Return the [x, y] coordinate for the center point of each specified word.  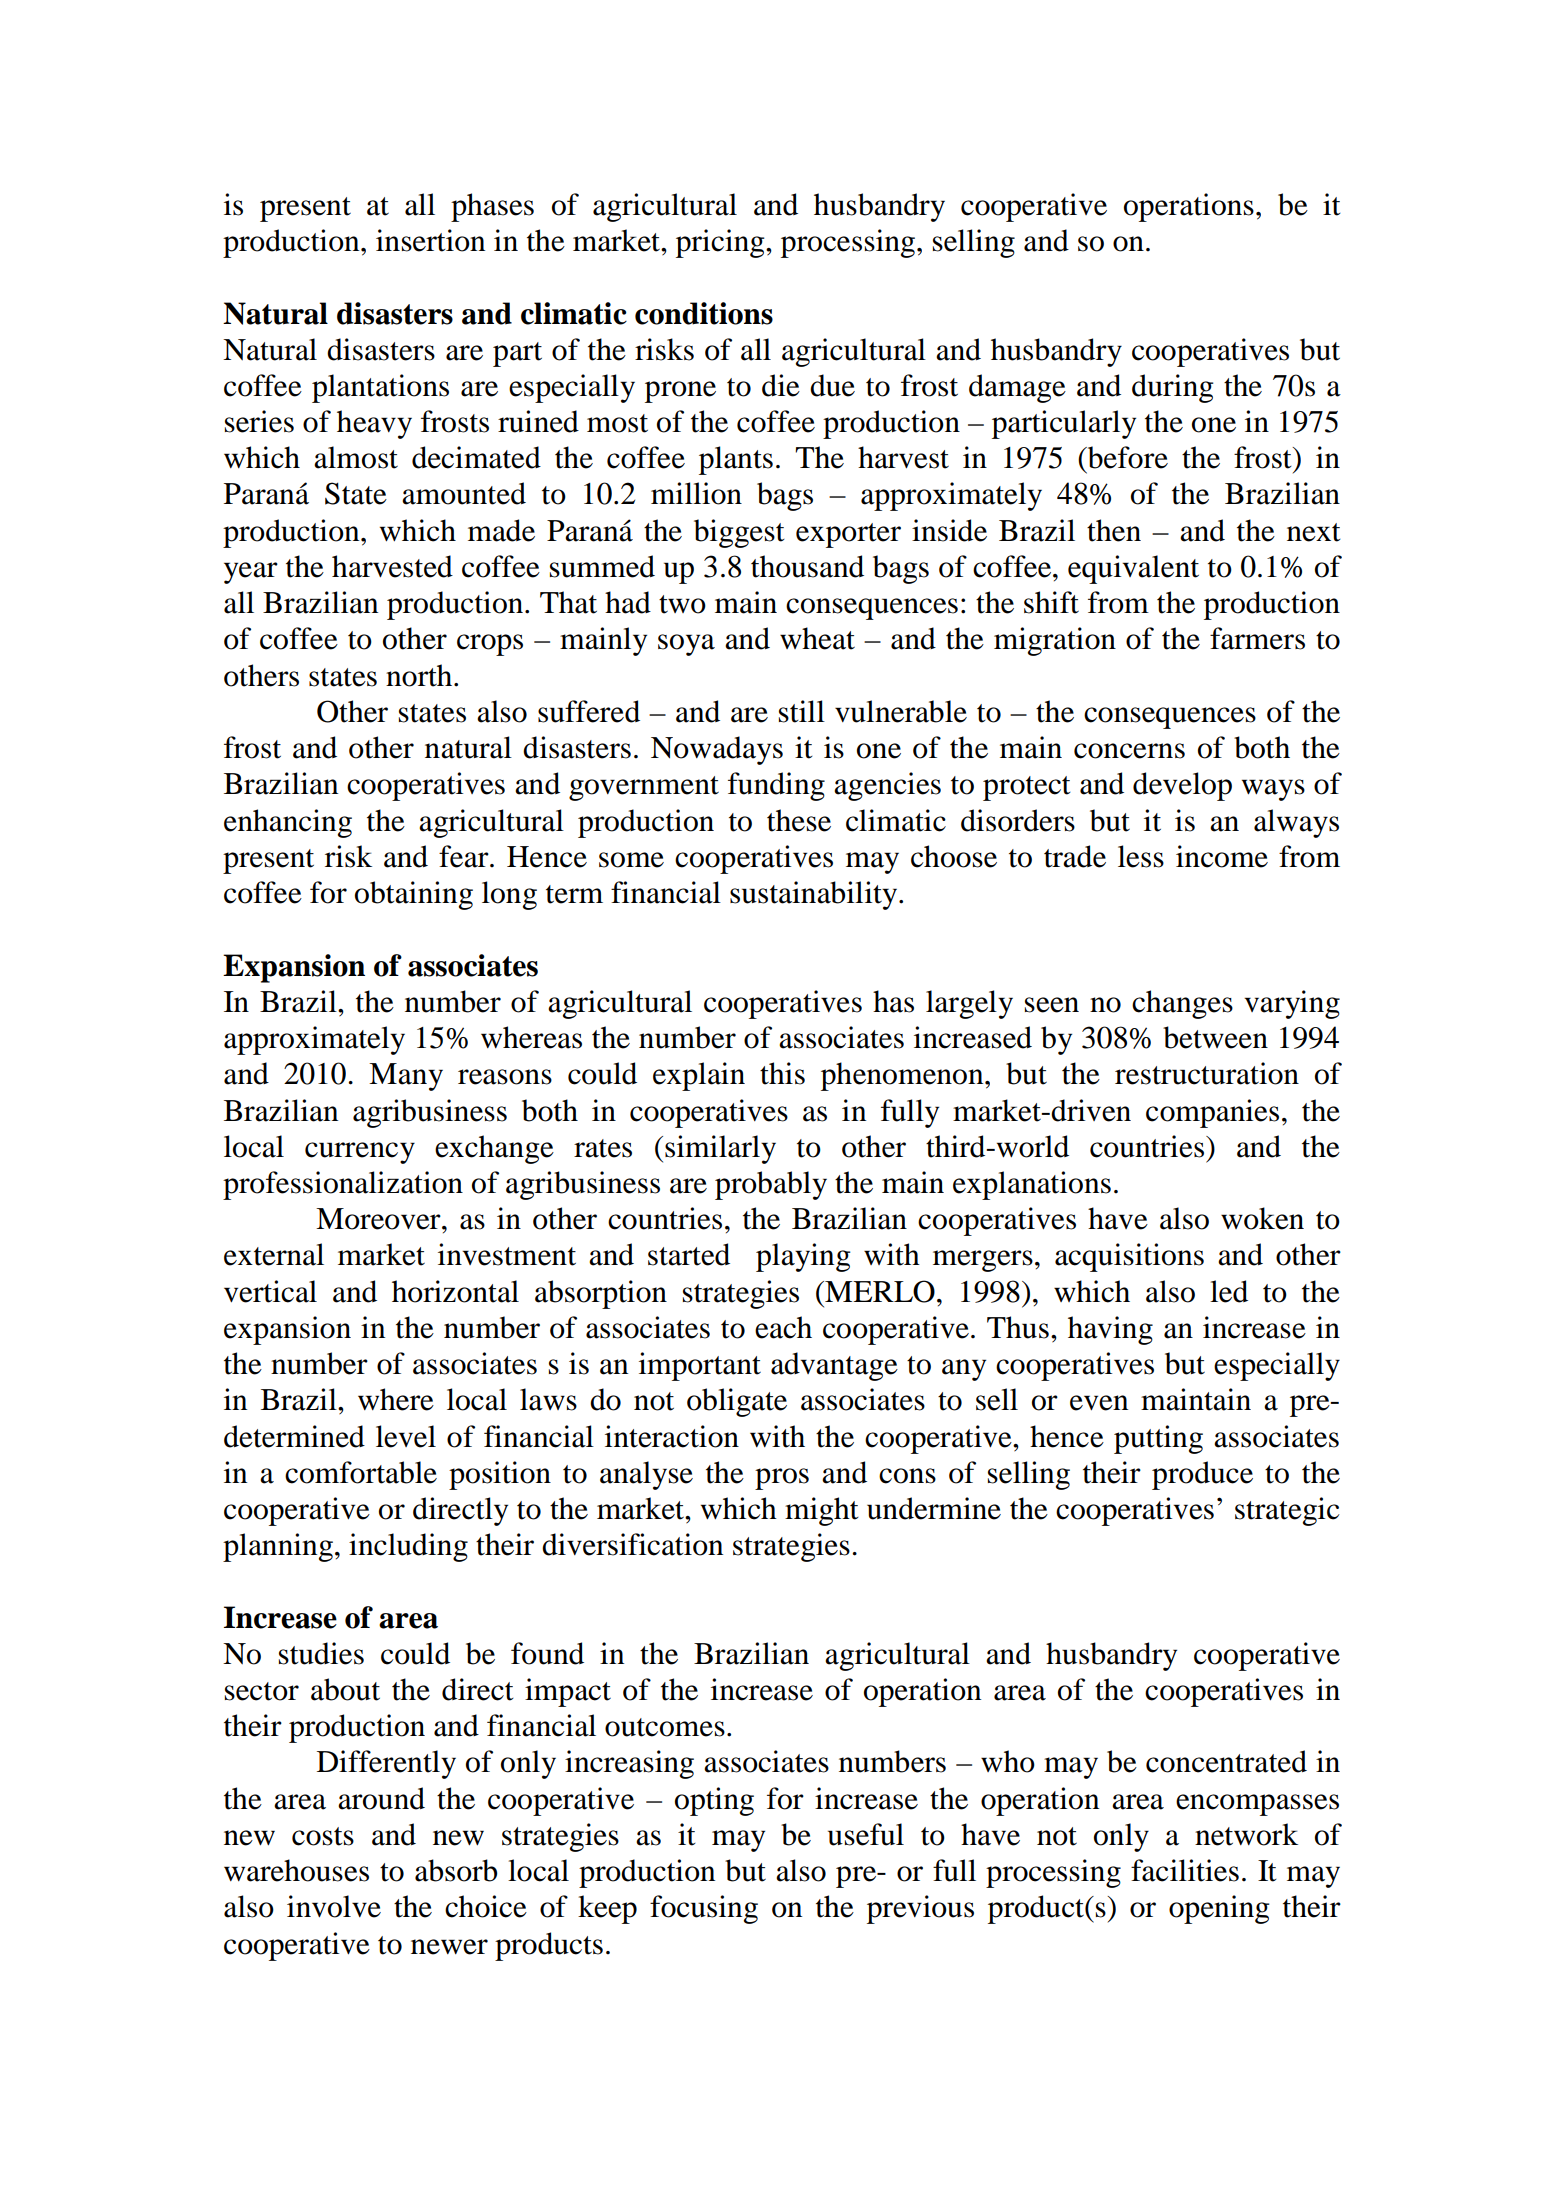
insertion [430, 240]
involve [334, 1906]
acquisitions [1129, 1257]
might [822, 1511]
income [1222, 856]
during [1173, 388]
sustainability [815, 895]
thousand [807, 566]
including [408, 1547]
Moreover [379, 1219]
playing [803, 1257]
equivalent [1133, 569]
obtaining [414, 895]
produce [1202, 1475]
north [420, 675]
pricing [721, 243]
